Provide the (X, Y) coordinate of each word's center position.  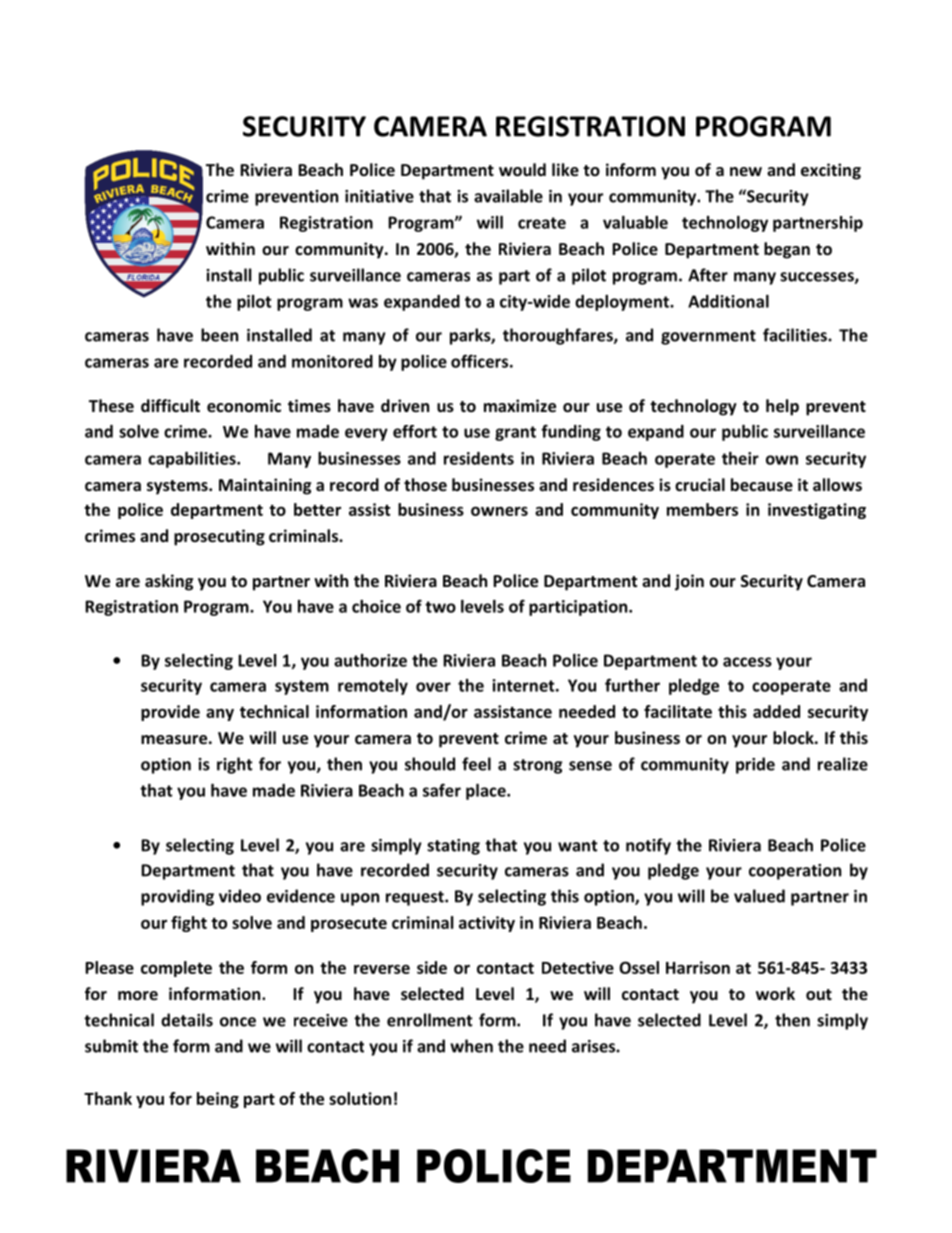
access (747, 662)
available (508, 196)
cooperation (795, 872)
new (746, 171)
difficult (170, 405)
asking (169, 582)
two (440, 607)
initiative (379, 196)
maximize (520, 405)
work (775, 993)
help (782, 407)
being (218, 1100)
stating (453, 847)
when (471, 1046)
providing (177, 897)
